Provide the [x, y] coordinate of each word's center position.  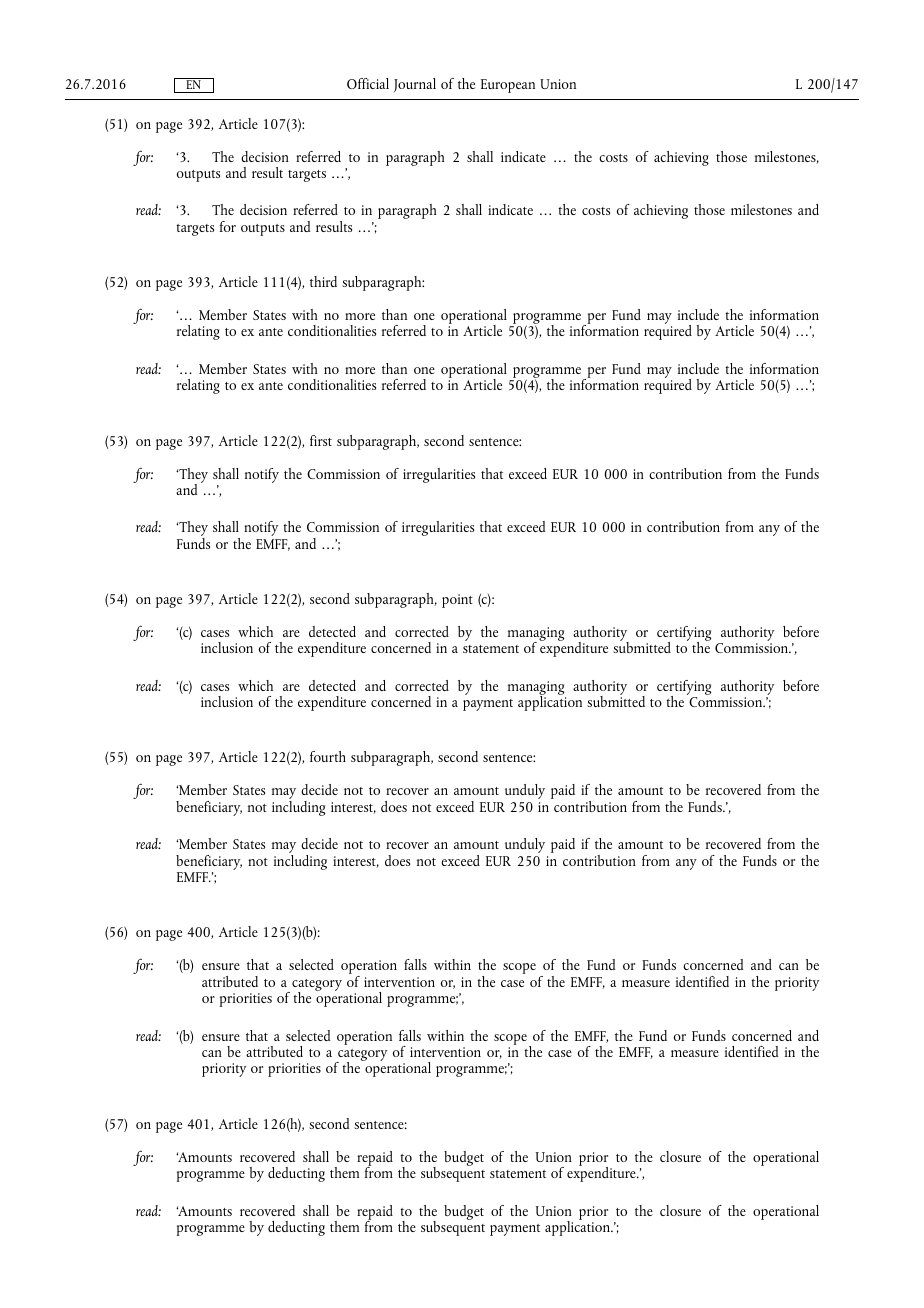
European [508, 86]
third [323, 281]
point [457, 601]
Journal [414, 85]
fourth [328, 756]
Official [368, 83]
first [321, 440]
